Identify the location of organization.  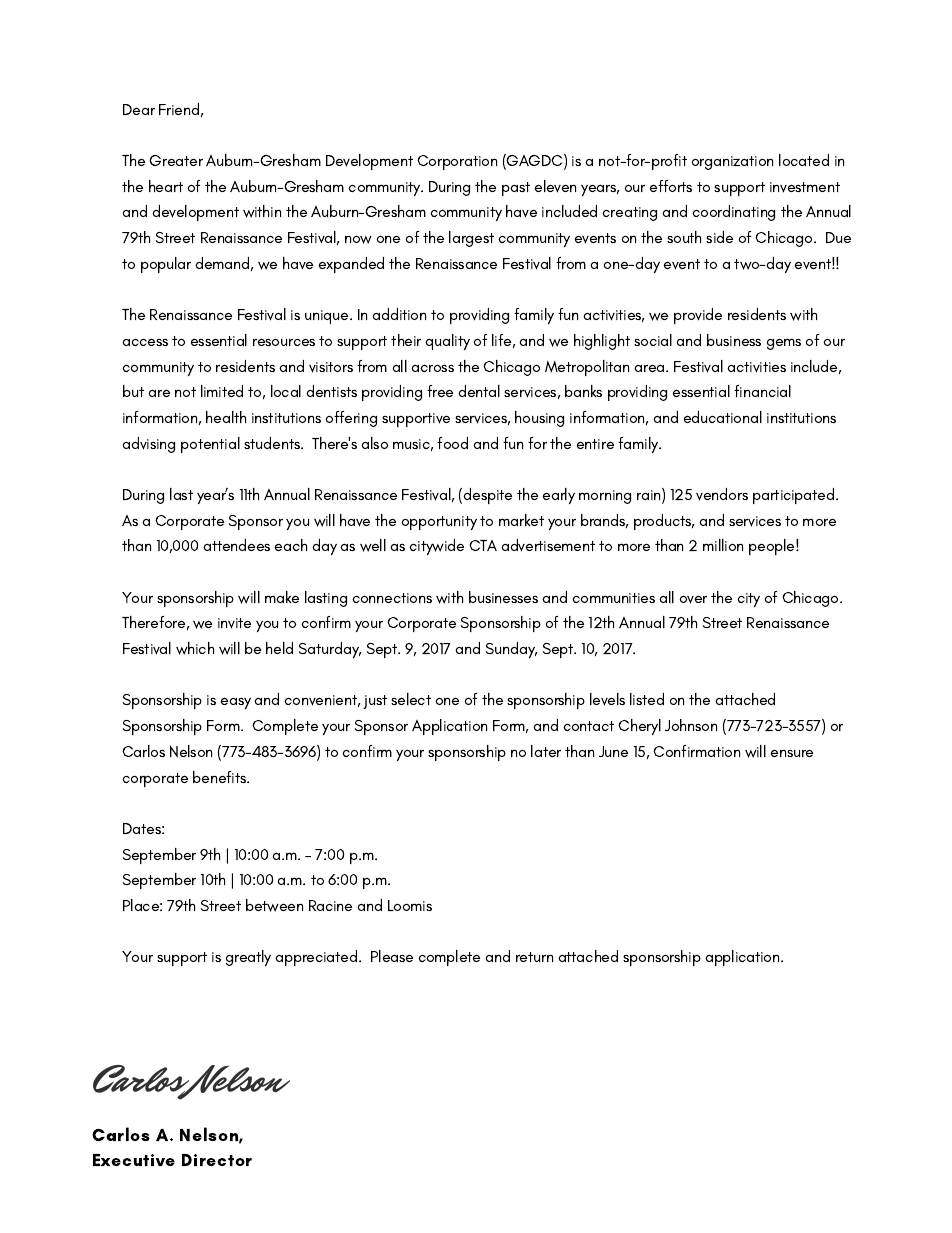
(732, 163).
